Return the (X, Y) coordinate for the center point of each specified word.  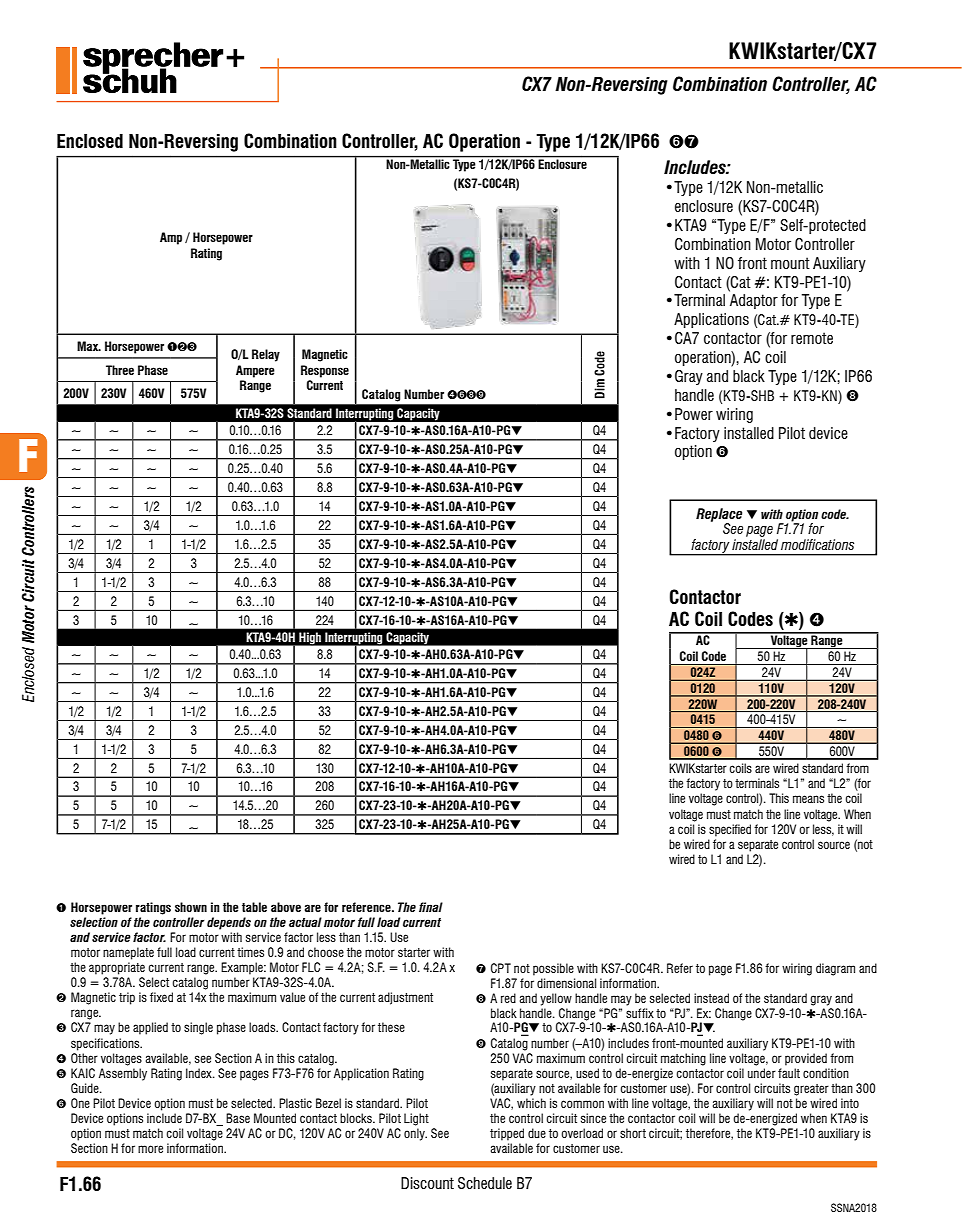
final (431, 907)
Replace (719, 516)
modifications (817, 544)
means (808, 799)
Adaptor (754, 301)
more (150, 1149)
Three (120, 370)
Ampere (255, 371)
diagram (835, 969)
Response (325, 371)
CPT (501, 968)
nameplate (128, 953)
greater (811, 1090)
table (254, 907)
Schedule (485, 1183)
